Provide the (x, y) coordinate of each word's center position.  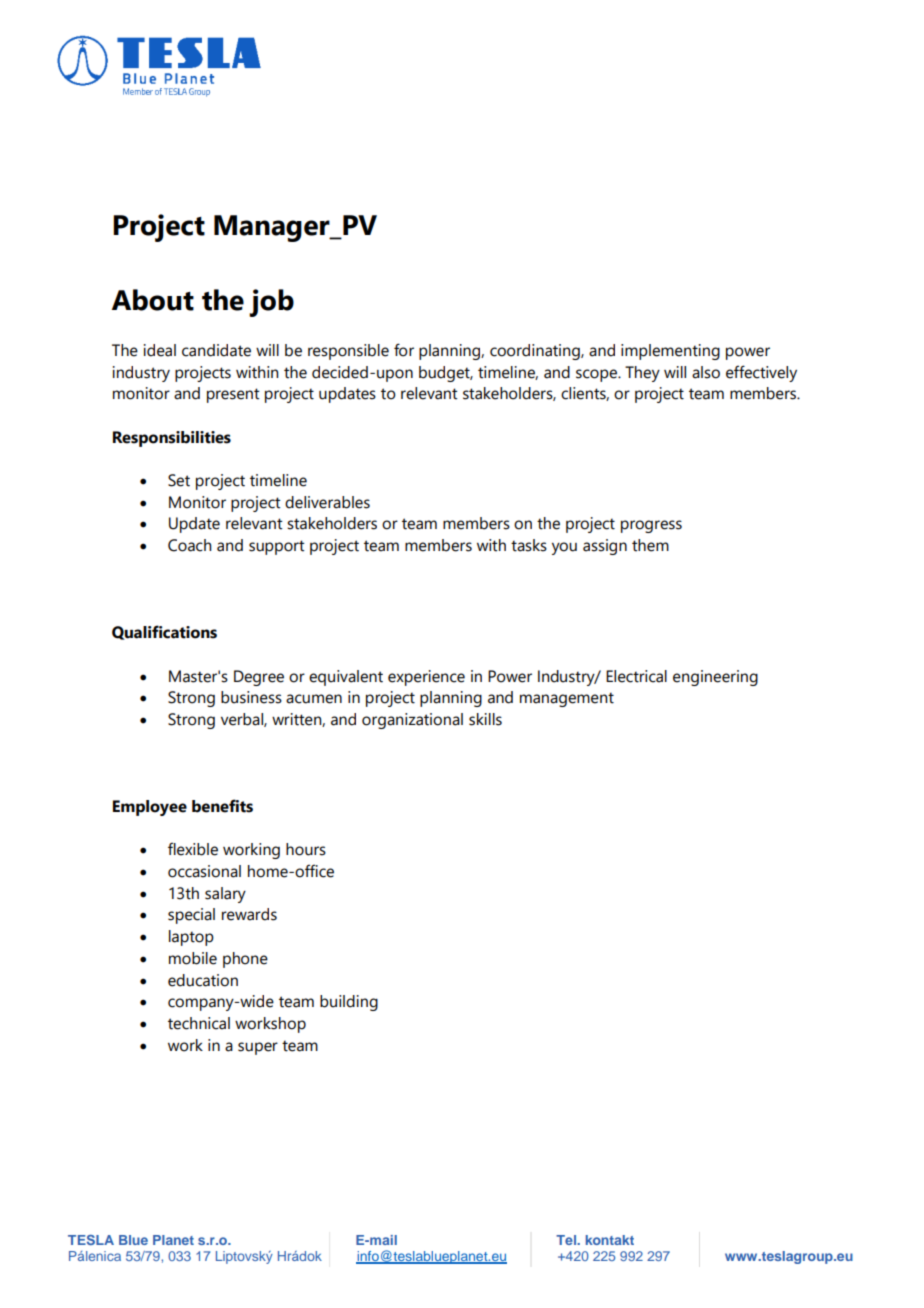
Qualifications (164, 632)
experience (426, 678)
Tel (567, 1240)
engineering (715, 678)
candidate (216, 350)
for (404, 350)
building (349, 1003)
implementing (670, 352)
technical (199, 1023)
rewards (249, 914)
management (567, 699)
